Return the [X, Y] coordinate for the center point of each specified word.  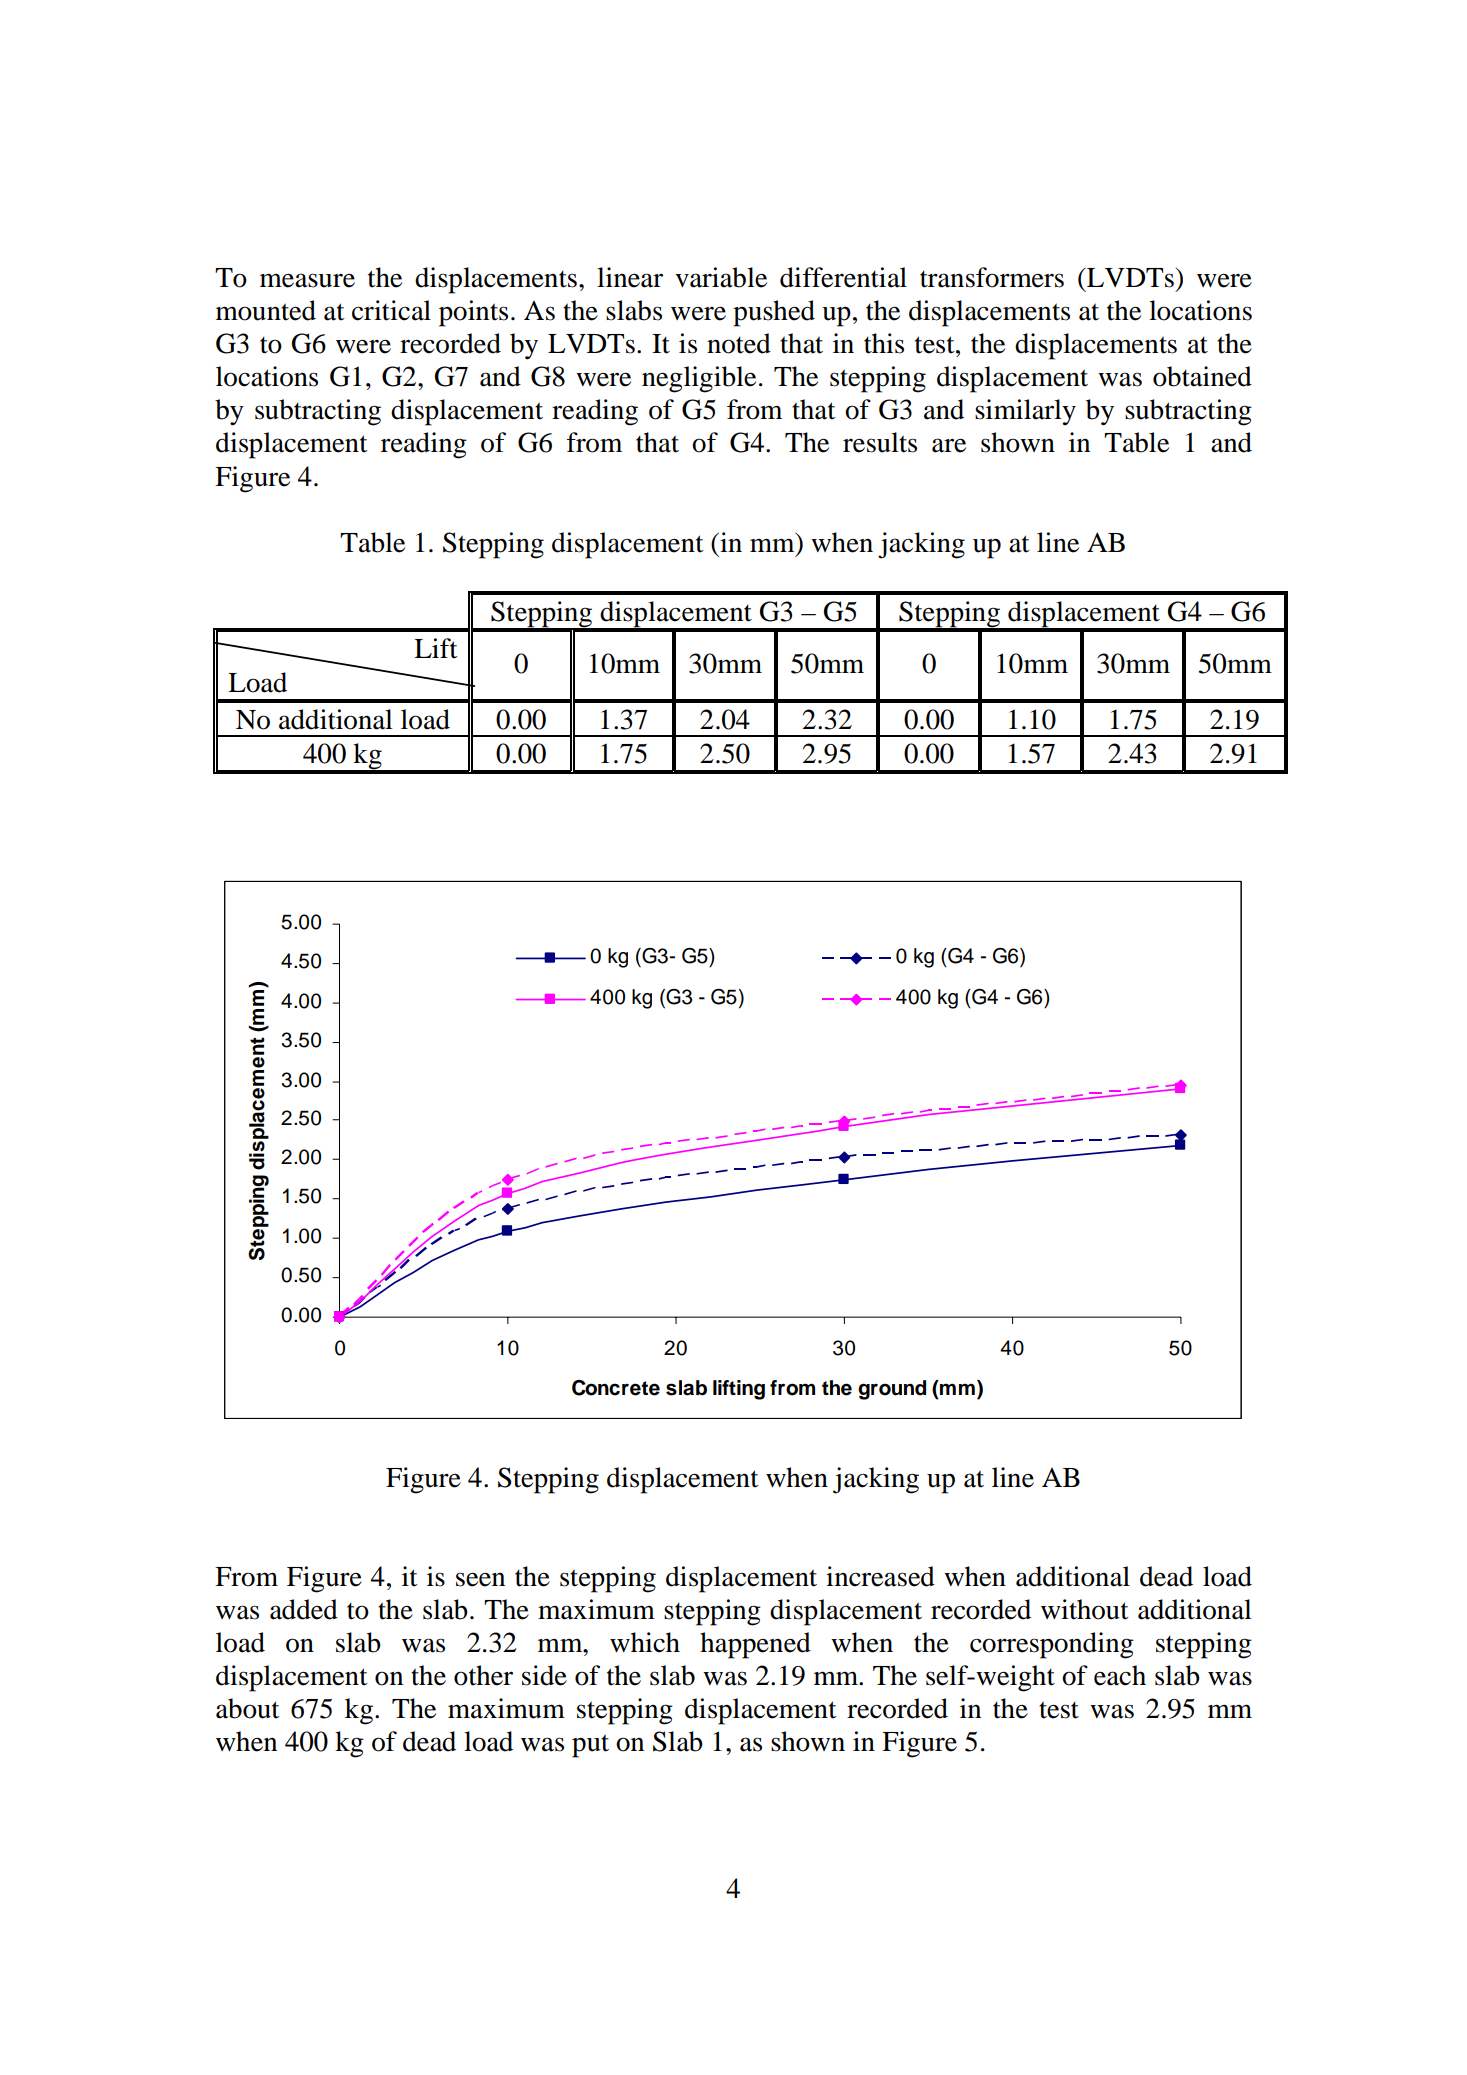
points [473, 313]
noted [739, 343]
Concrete [616, 1388]
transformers [992, 277]
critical [391, 310]
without [1085, 1609]
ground [892, 1390]
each [1120, 1675]
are [949, 445]
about [248, 1708]
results [880, 442]
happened [755, 1645]
